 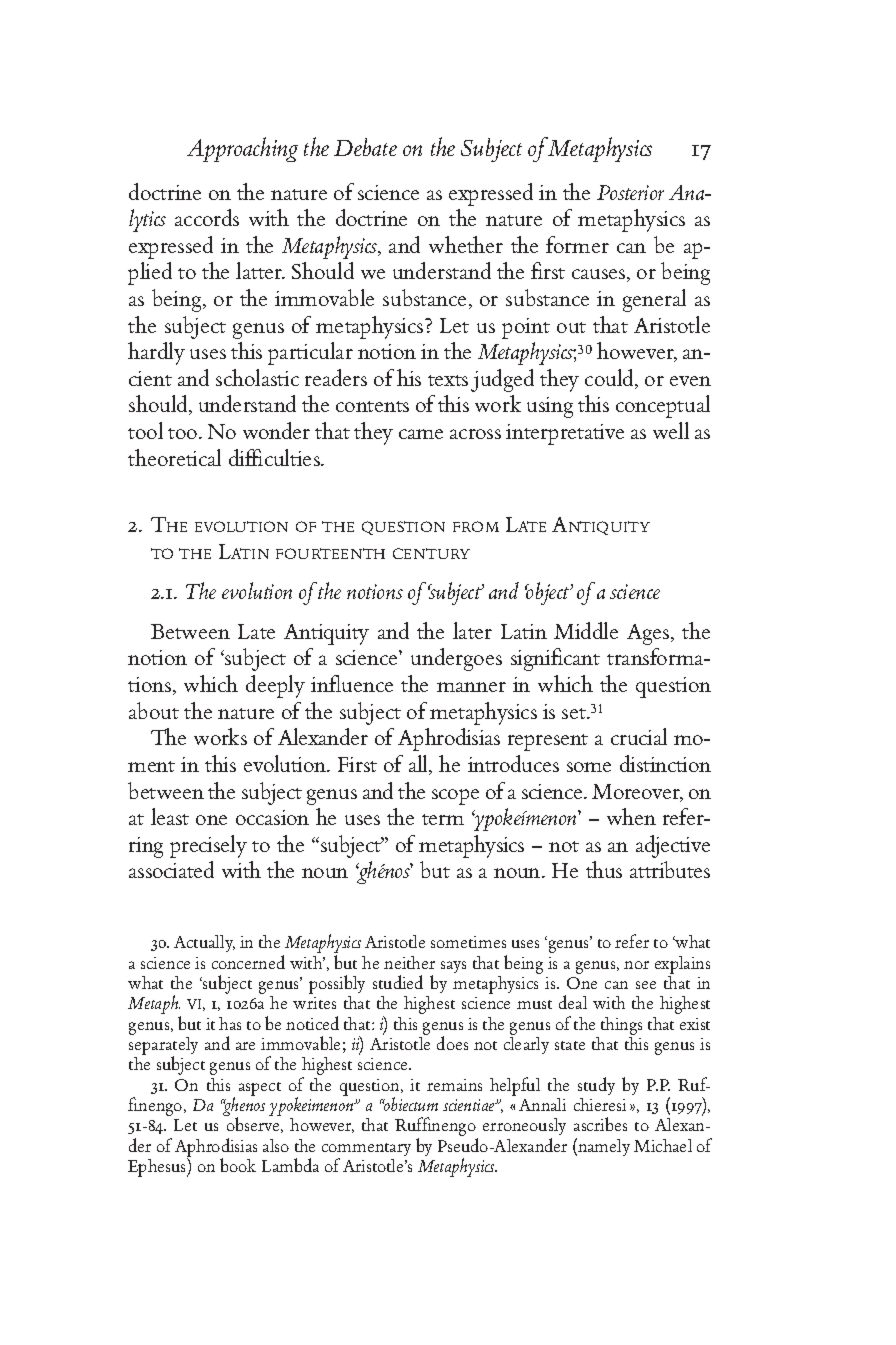 What do you see at coordinates (604, 869) in the screenshot?
I see `thus` at bounding box center [604, 869].
